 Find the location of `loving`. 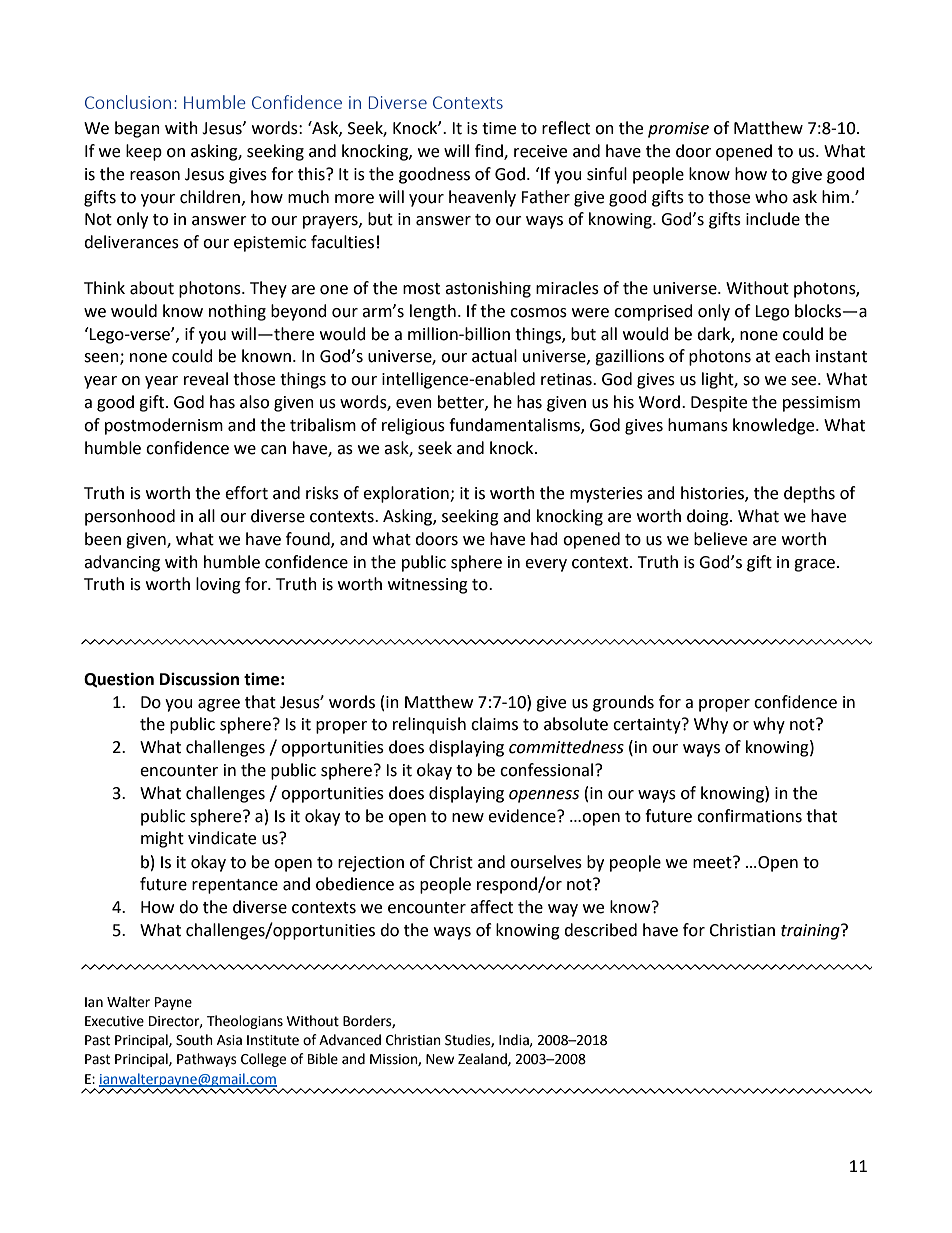

loving is located at coordinates (218, 585).
